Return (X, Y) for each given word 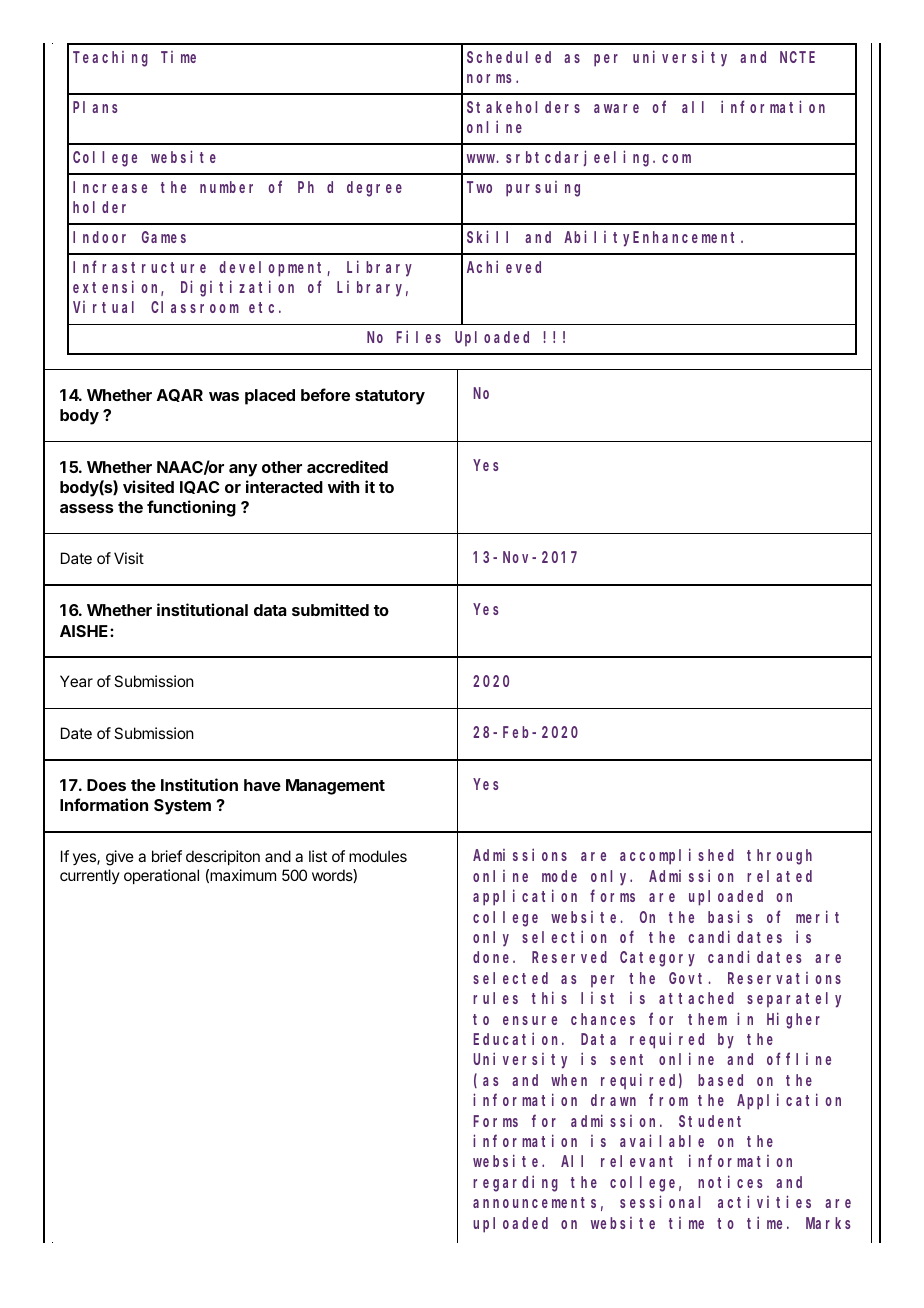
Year (76, 681)
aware (616, 108)
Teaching (110, 59)
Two (479, 187)
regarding (515, 1183)
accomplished (677, 857)
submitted (330, 609)
